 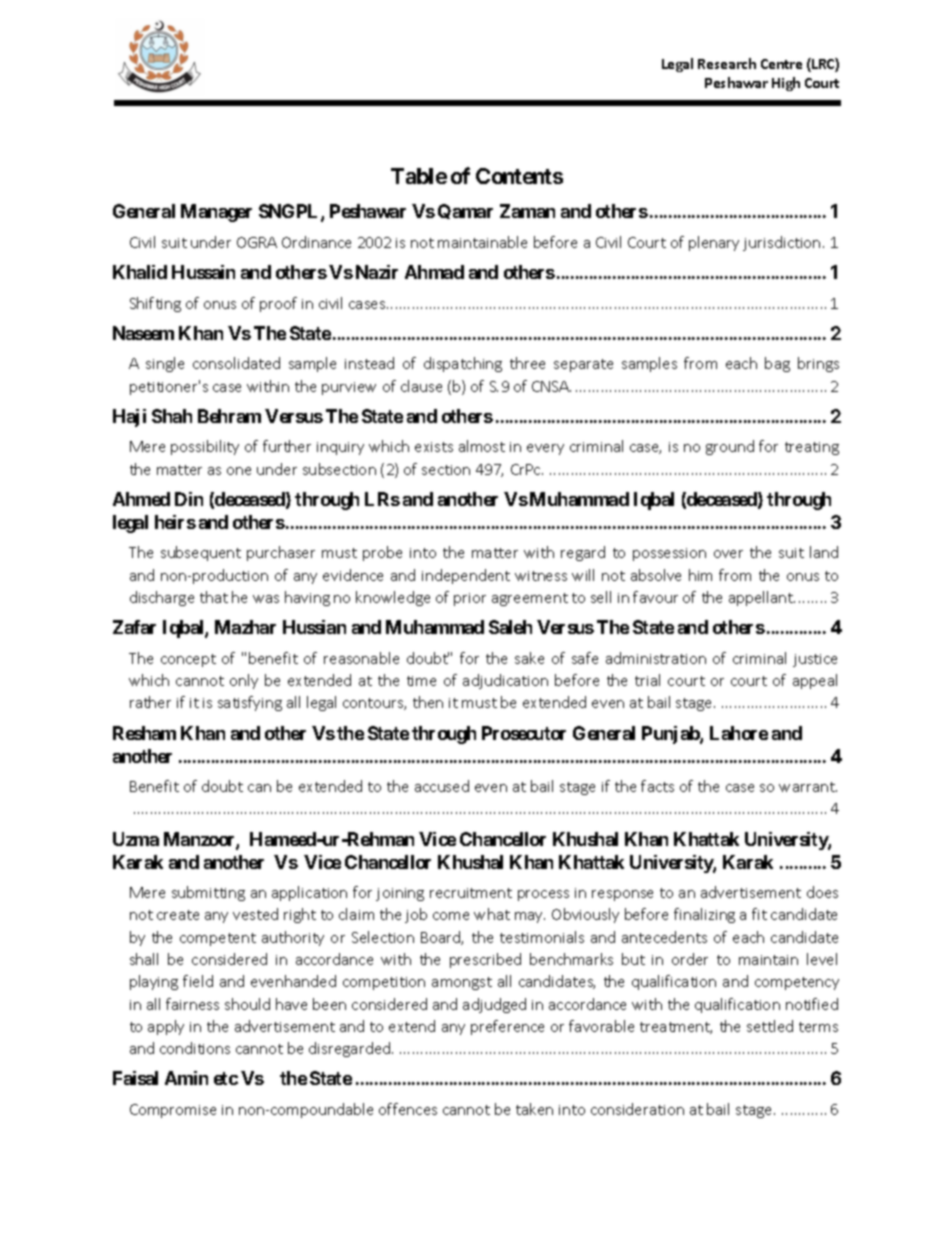 I want to click on that, so click(x=214, y=597).
